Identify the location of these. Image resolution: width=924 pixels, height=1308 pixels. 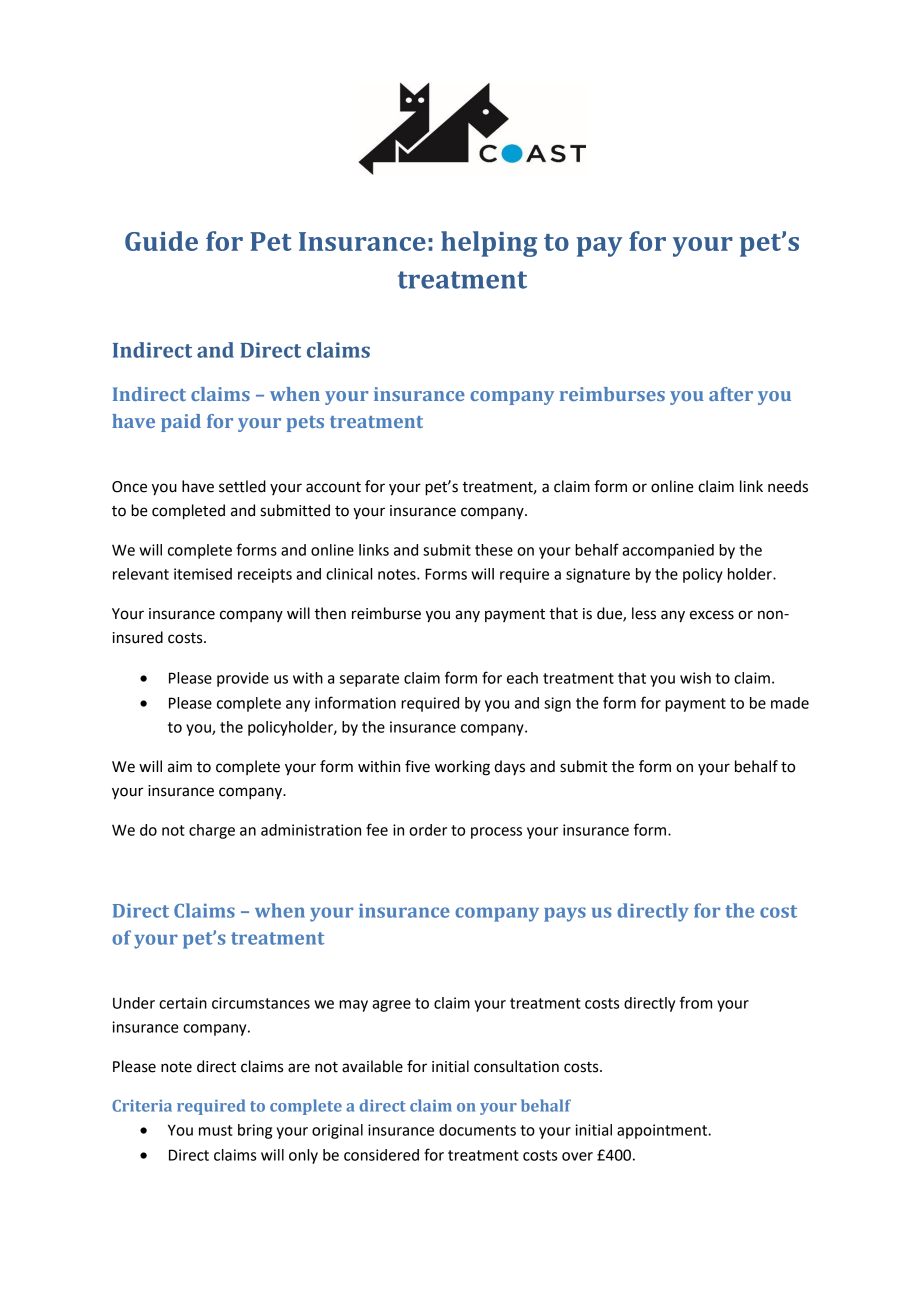
(494, 550).
